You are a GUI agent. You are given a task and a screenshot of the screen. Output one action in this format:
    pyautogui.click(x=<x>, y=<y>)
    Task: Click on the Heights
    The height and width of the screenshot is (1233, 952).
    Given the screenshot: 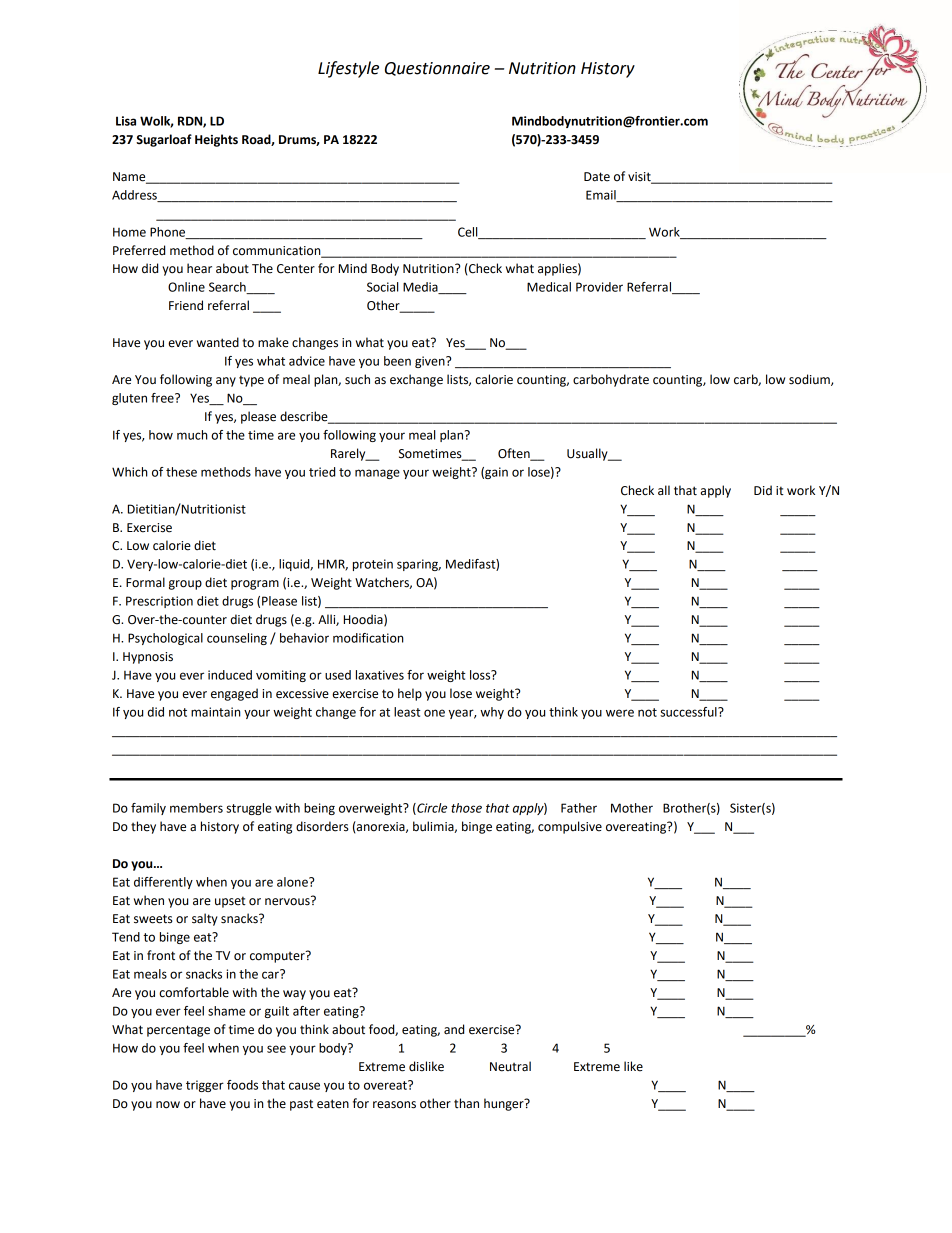 What is the action you would take?
    pyautogui.click(x=216, y=140)
